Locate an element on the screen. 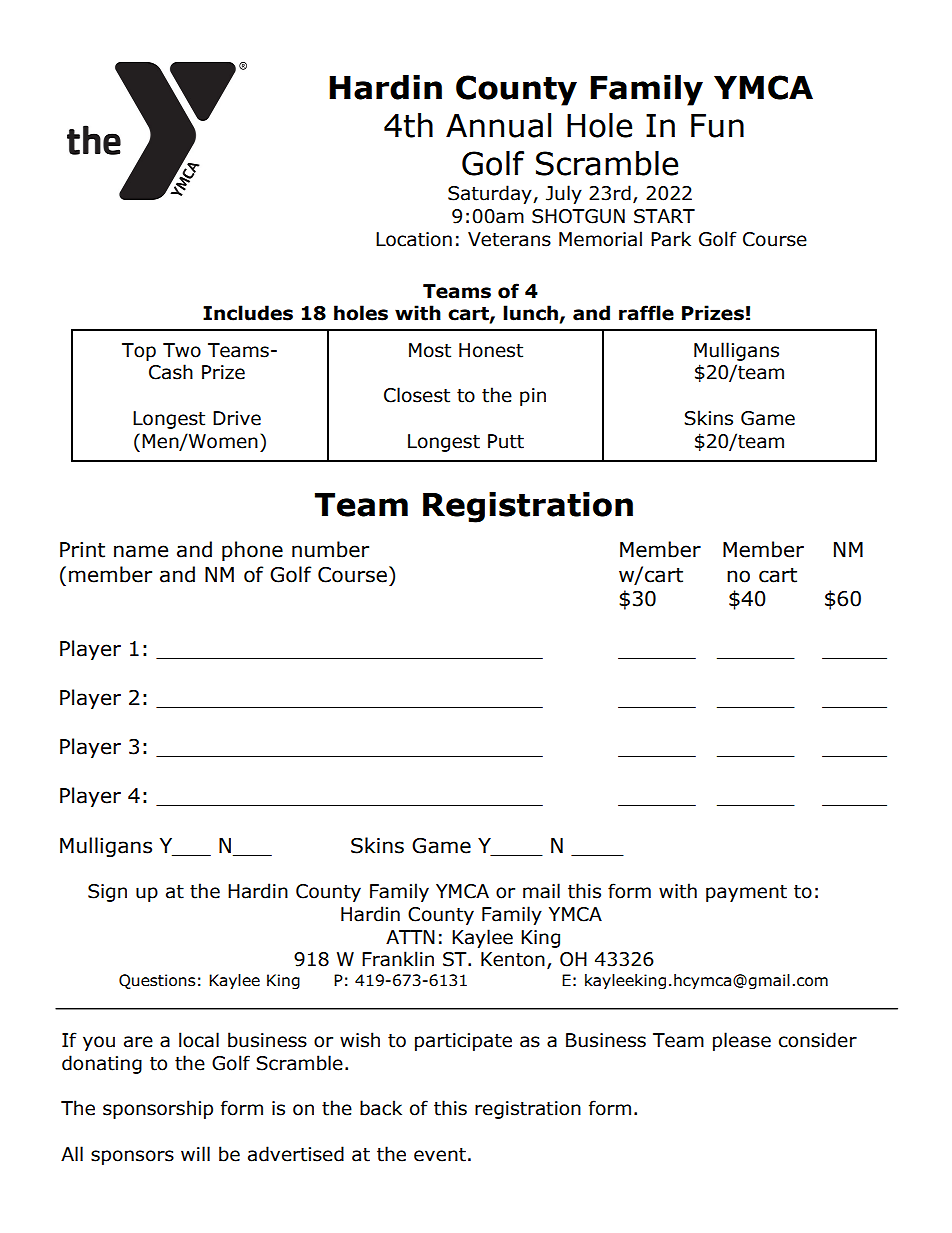 This screenshot has width=952, height=1233. event is located at coordinates (440, 1155).
